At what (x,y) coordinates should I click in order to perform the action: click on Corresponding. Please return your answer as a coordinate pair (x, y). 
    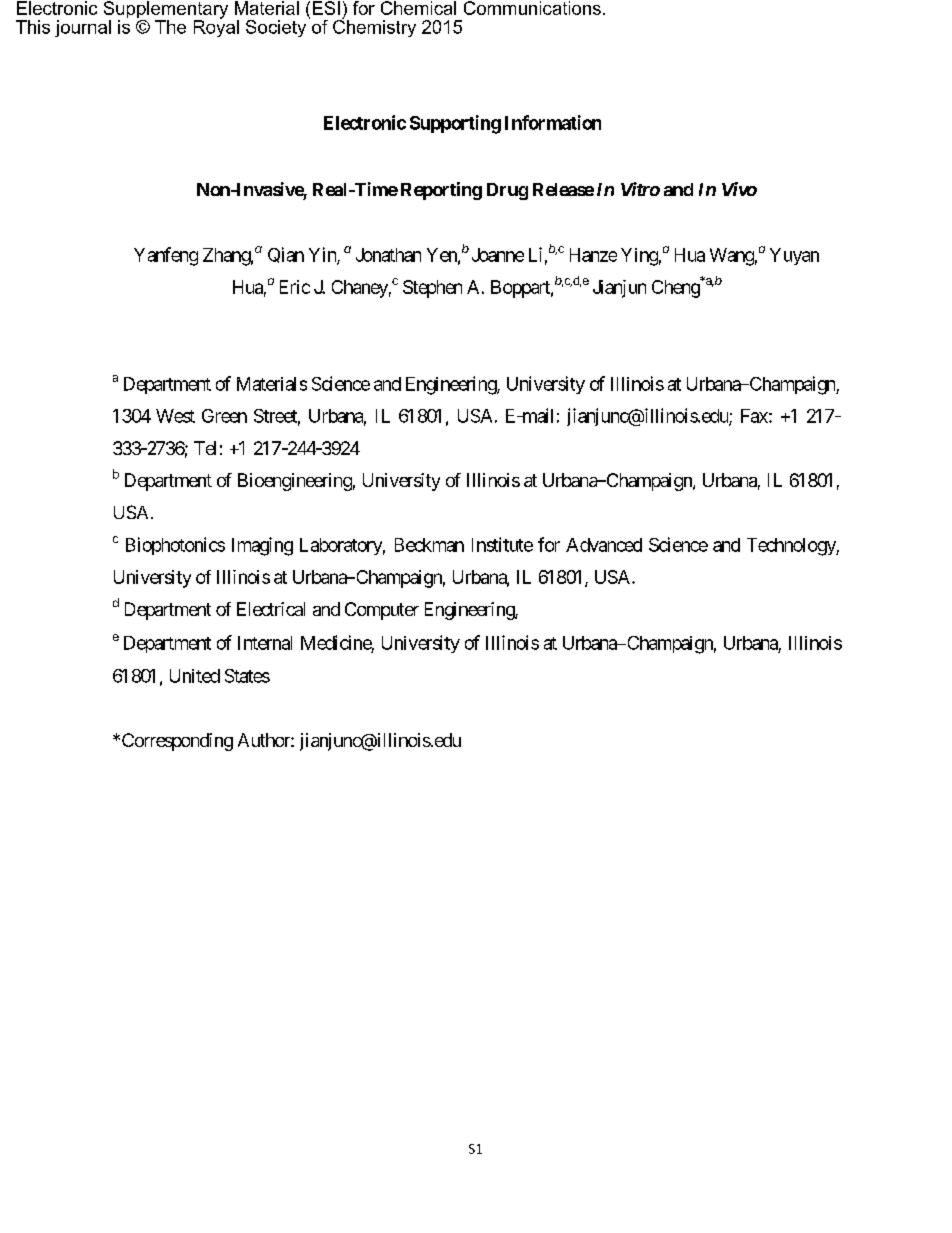
    Looking at the image, I should click on (176, 742).
